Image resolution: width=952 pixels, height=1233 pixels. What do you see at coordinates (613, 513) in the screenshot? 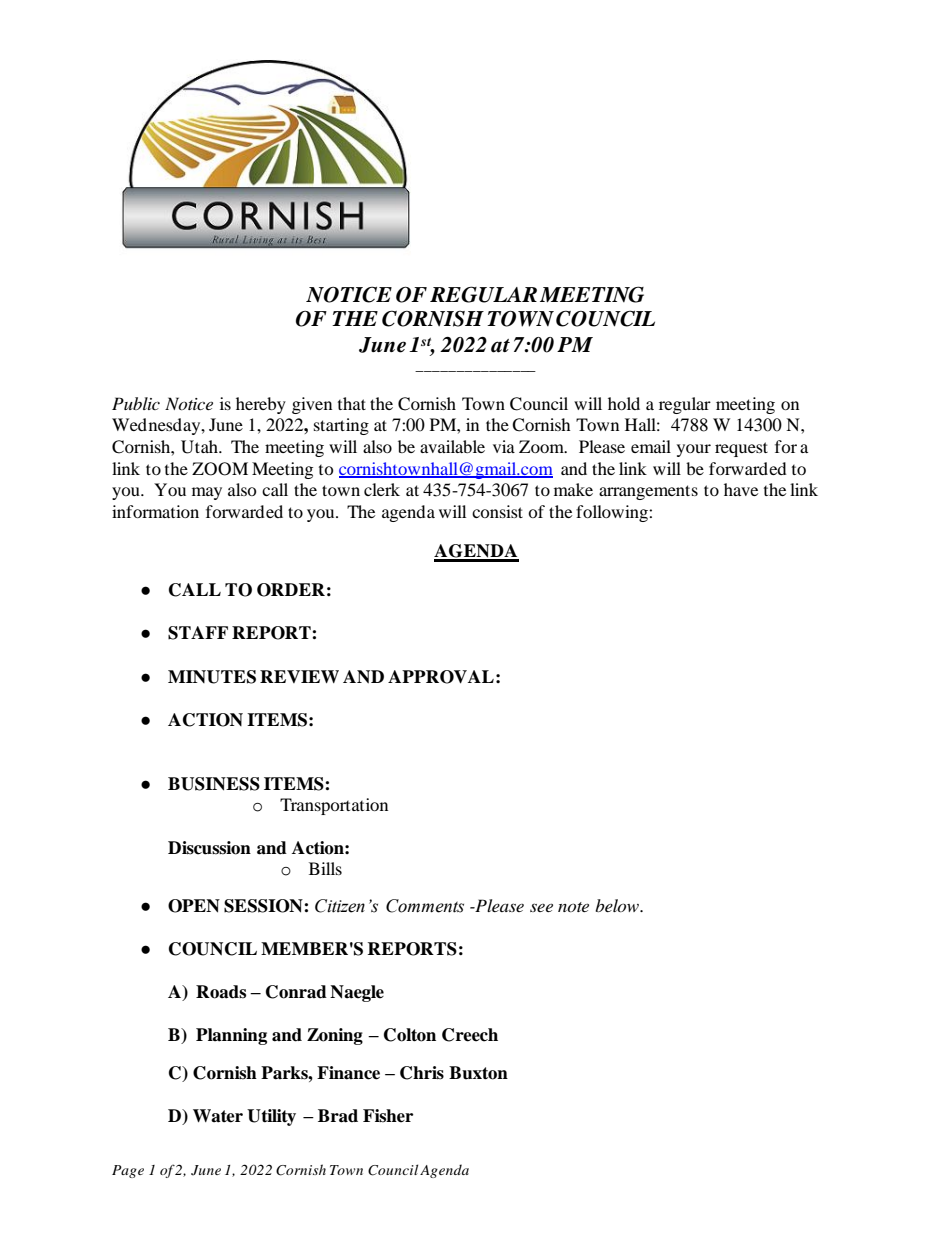
I see `following` at bounding box center [613, 513].
